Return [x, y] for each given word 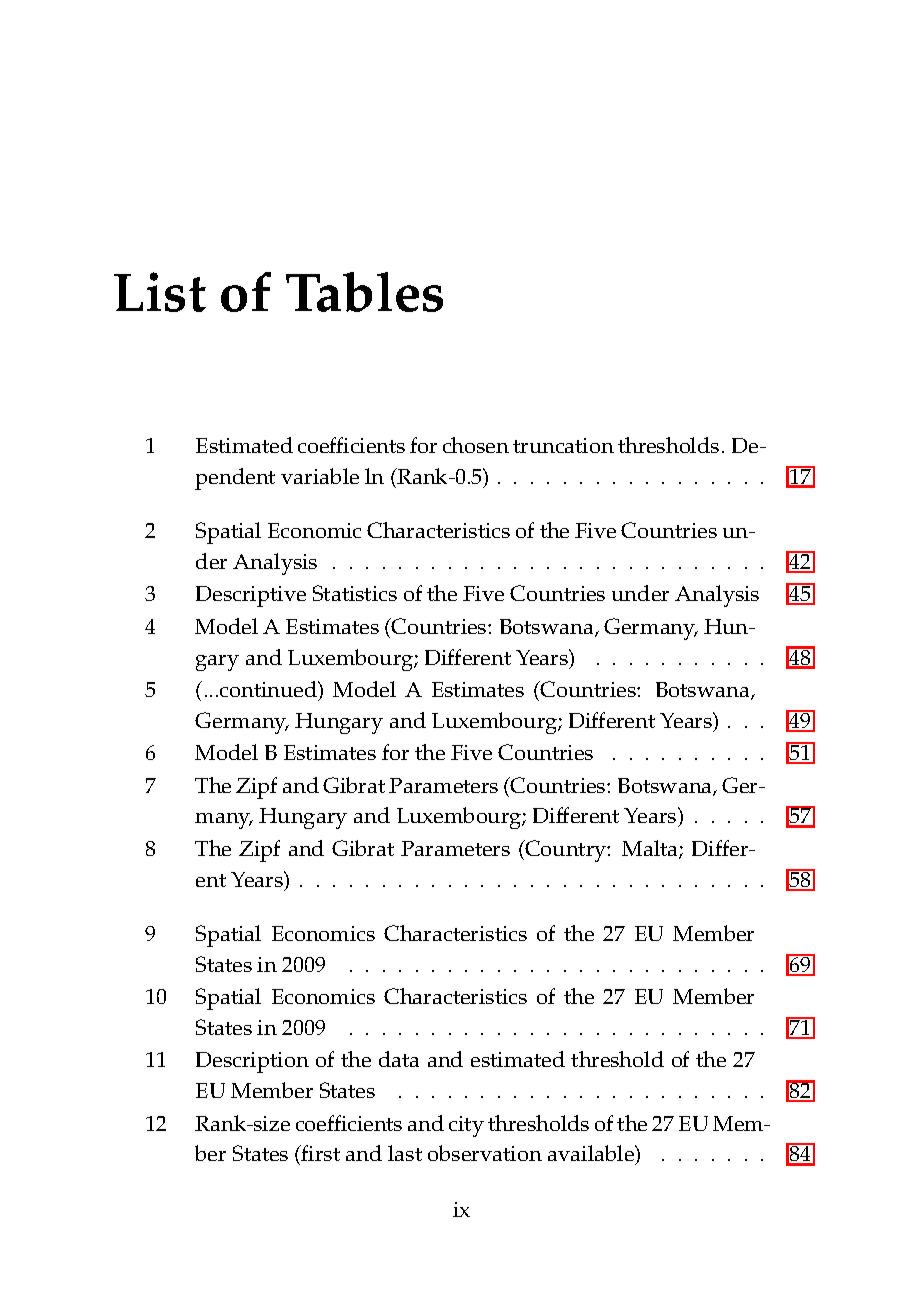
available [592, 1155]
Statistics [355, 593]
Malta [651, 849]
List [160, 292]
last [405, 1153]
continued [269, 689]
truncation [563, 445]
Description [252, 1062]
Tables [364, 292]
